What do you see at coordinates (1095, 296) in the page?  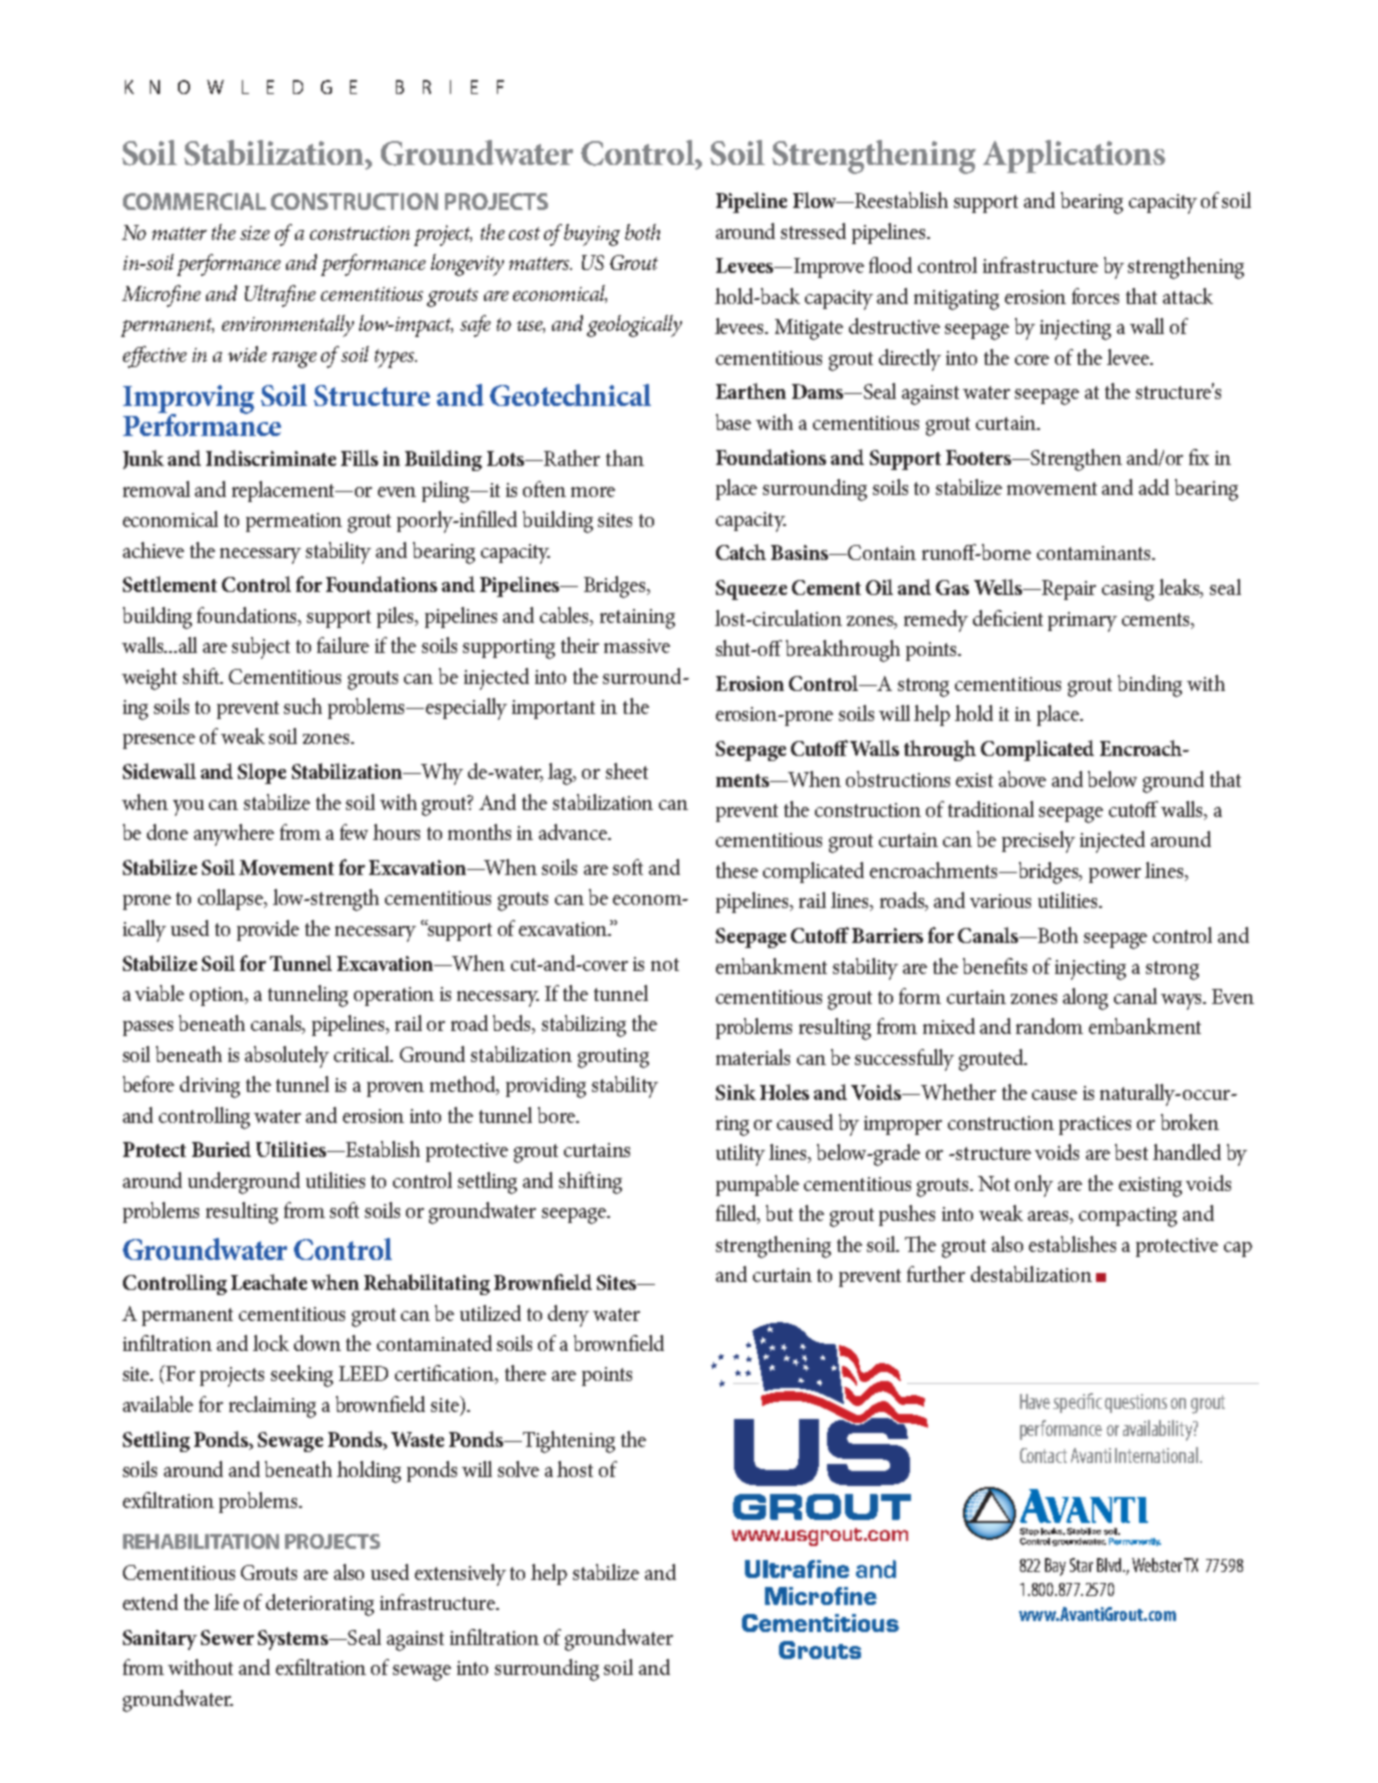 I see `forces` at bounding box center [1095, 296].
